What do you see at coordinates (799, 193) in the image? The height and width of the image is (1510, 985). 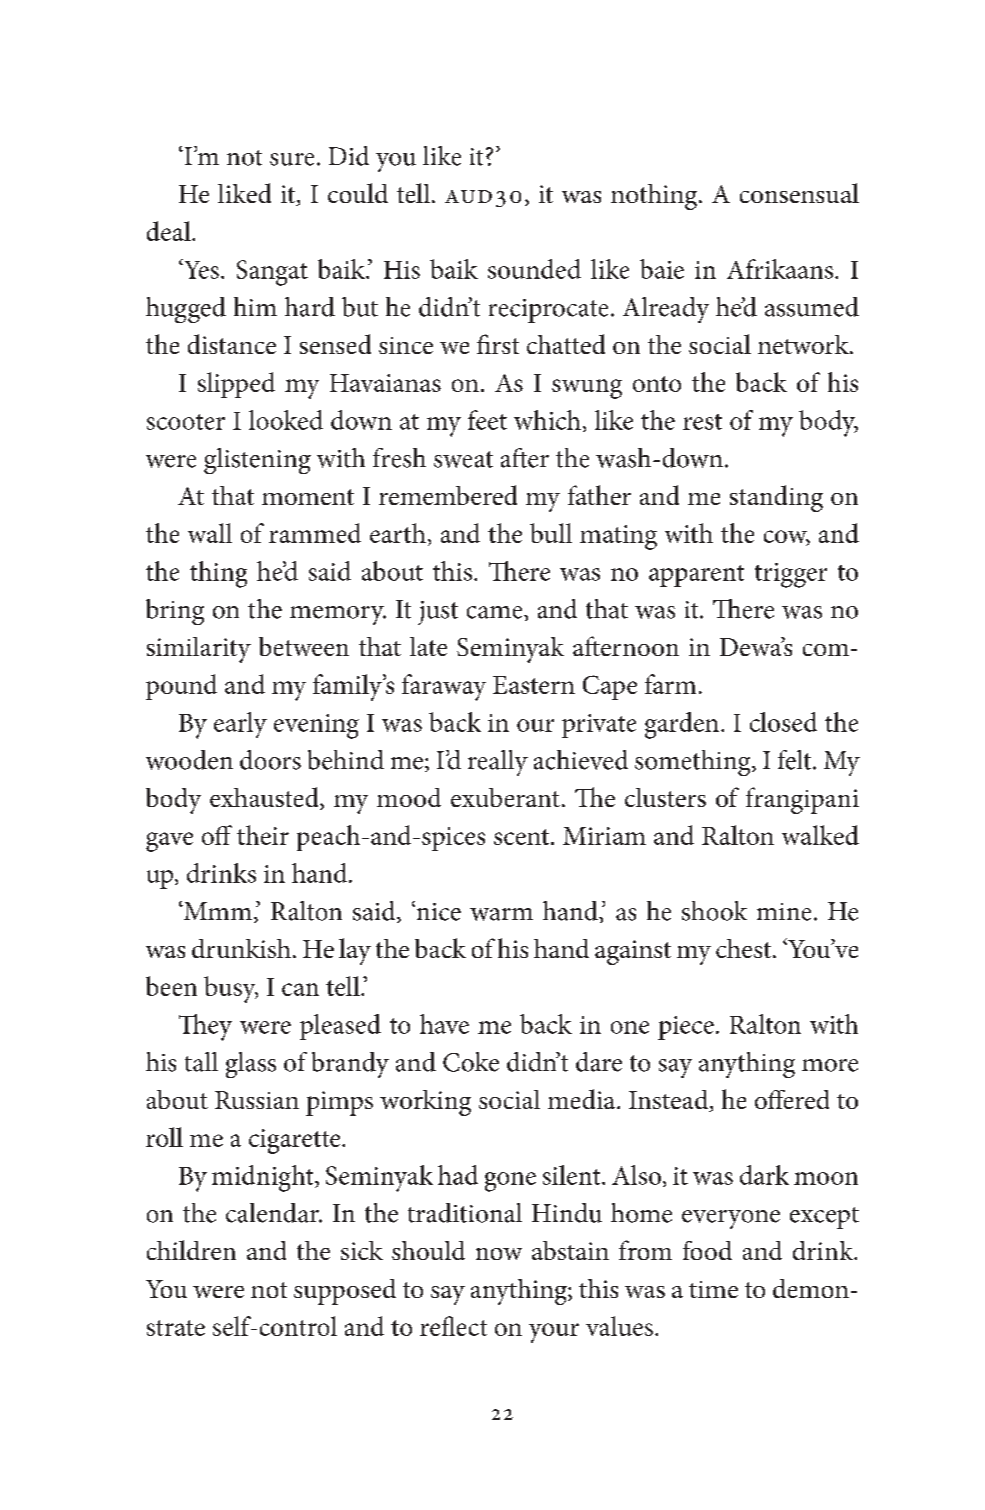 I see `consensual` at bounding box center [799, 193].
